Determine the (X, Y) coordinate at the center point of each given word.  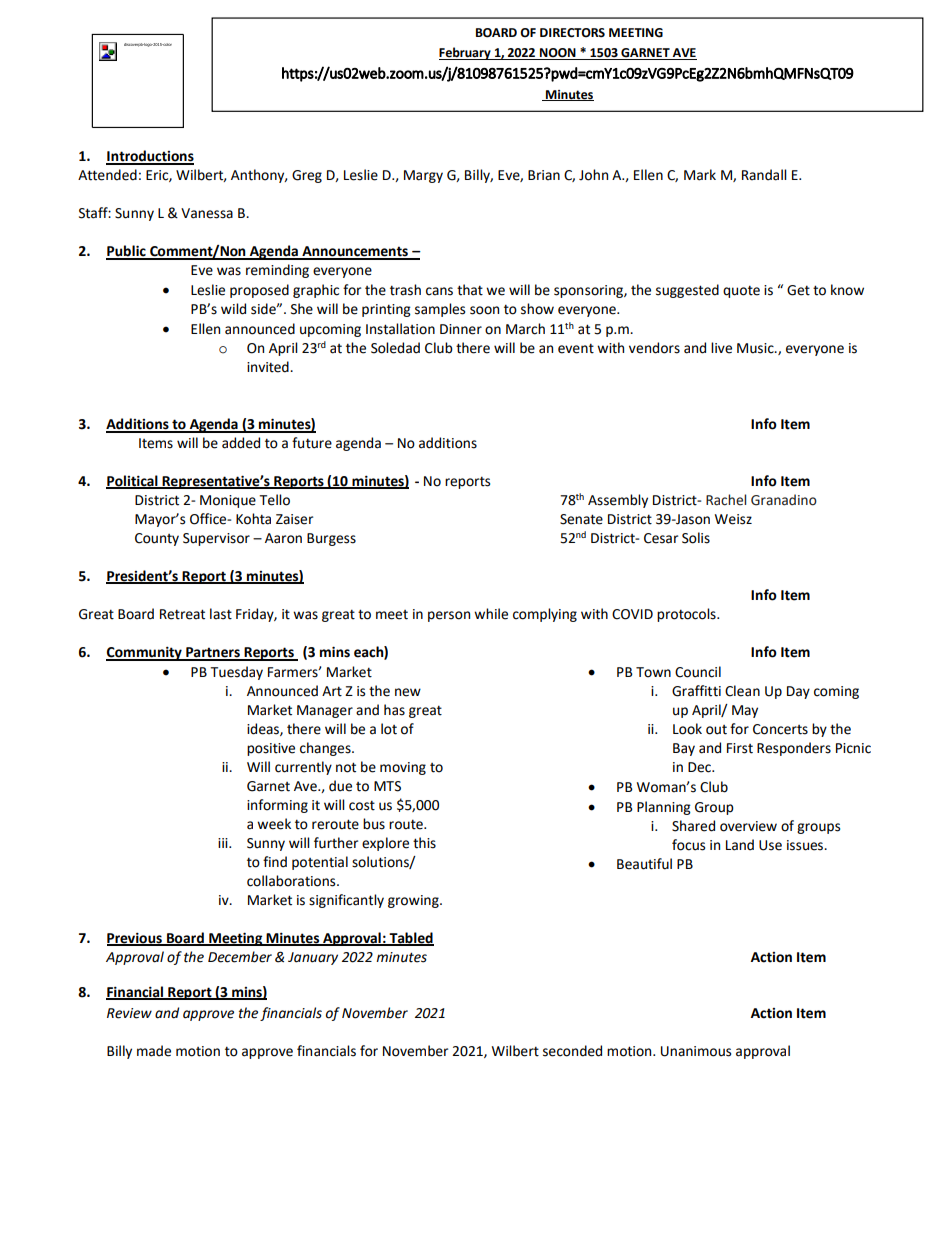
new (408, 692)
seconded (572, 1051)
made (154, 1051)
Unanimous (696, 1051)
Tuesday (236, 673)
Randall (764, 175)
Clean (742, 691)
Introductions (150, 157)
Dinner (461, 329)
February (466, 53)
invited (269, 367)
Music (756, 348)
